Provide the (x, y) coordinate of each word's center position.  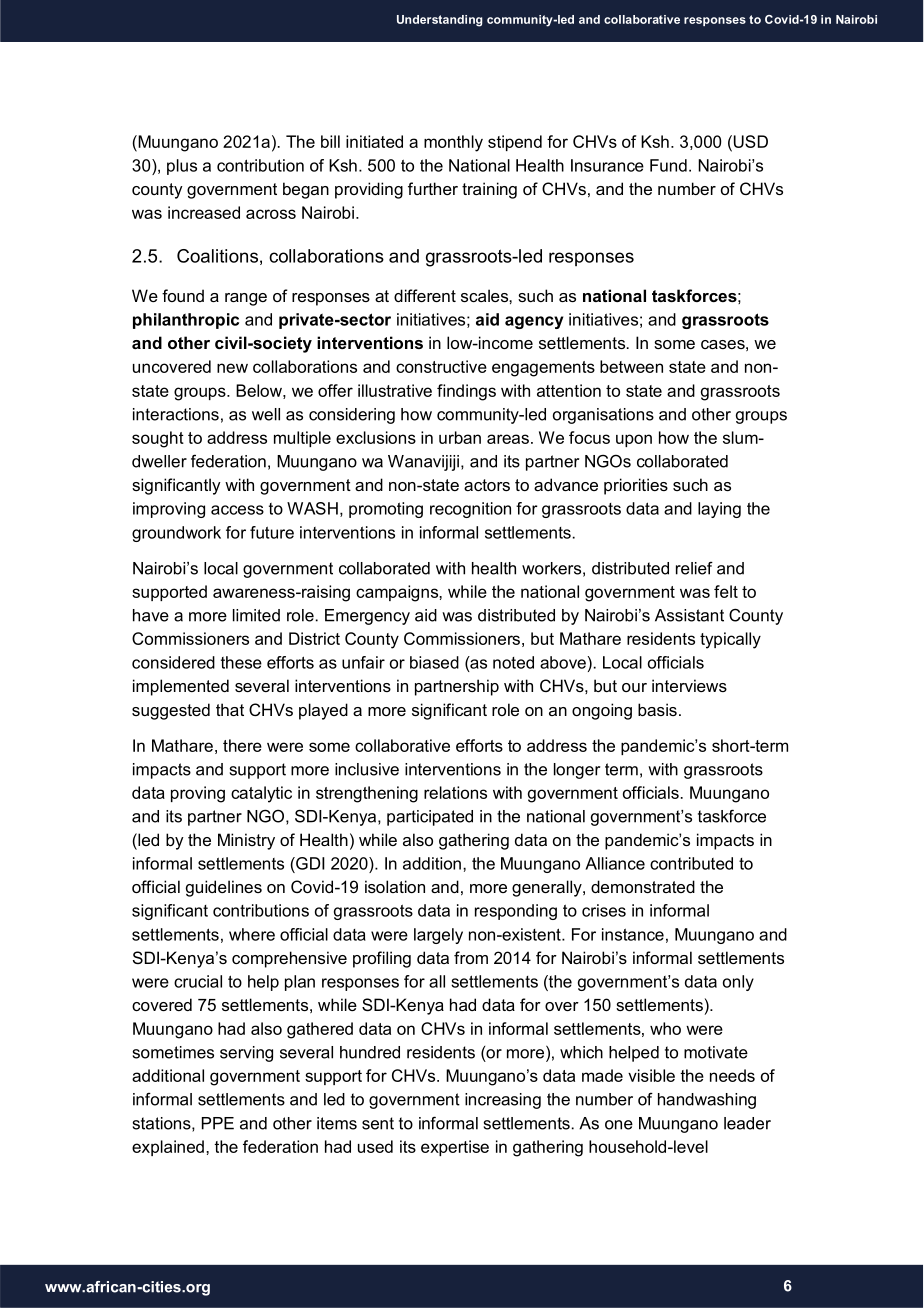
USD (749, 141)
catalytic (261, 794)
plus (182, 167)
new (232, 368)
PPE (218, 1123)
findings (466, 392)
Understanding (439, 21)
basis (657, 709)
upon (634, 440)
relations (455, 792)
